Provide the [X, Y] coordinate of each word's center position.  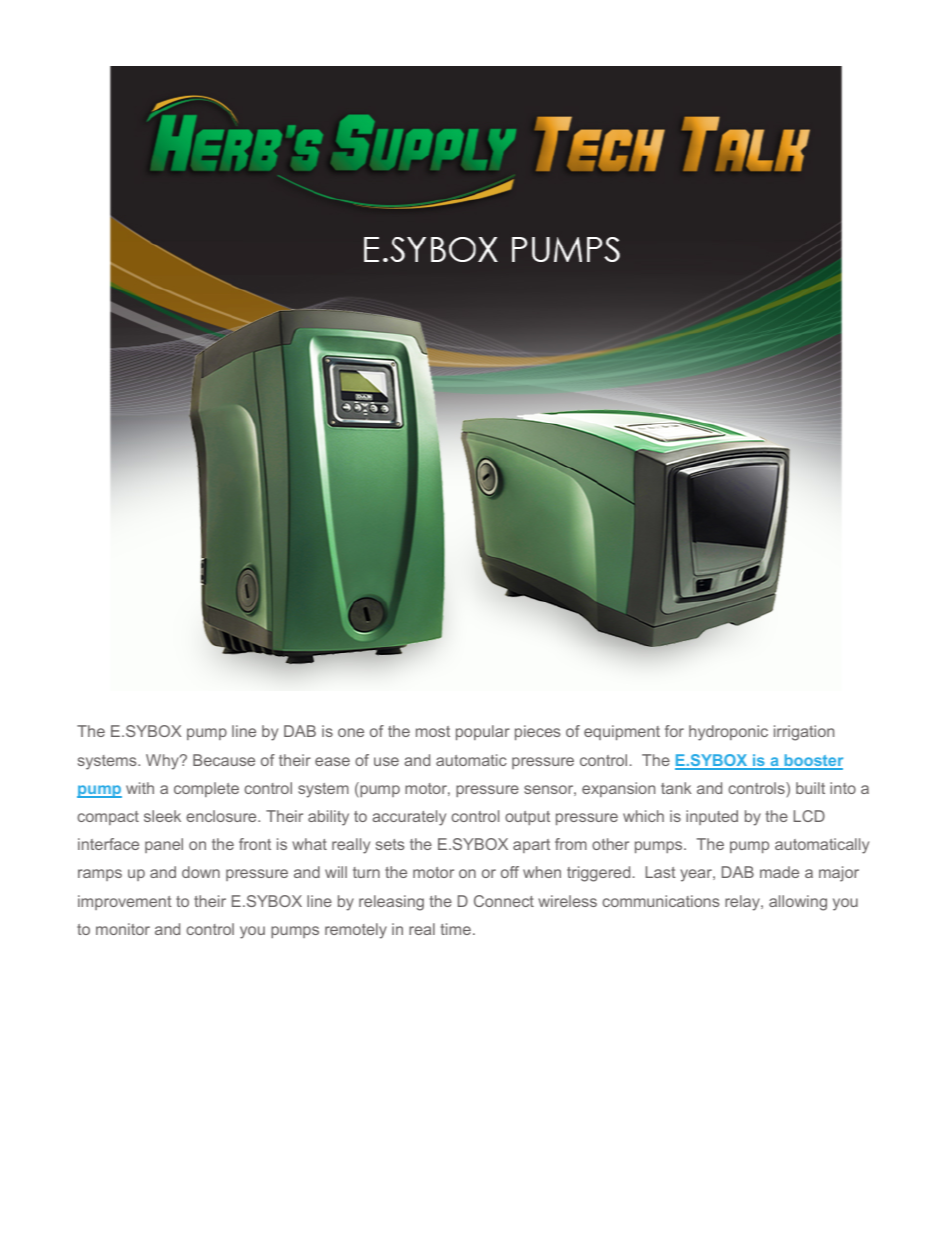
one [351, 732]
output [527, 818]
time [456, 929]
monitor [123, 929]
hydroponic [728, 733]
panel [164, 845]
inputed [712, 817]
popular [483, 732]
